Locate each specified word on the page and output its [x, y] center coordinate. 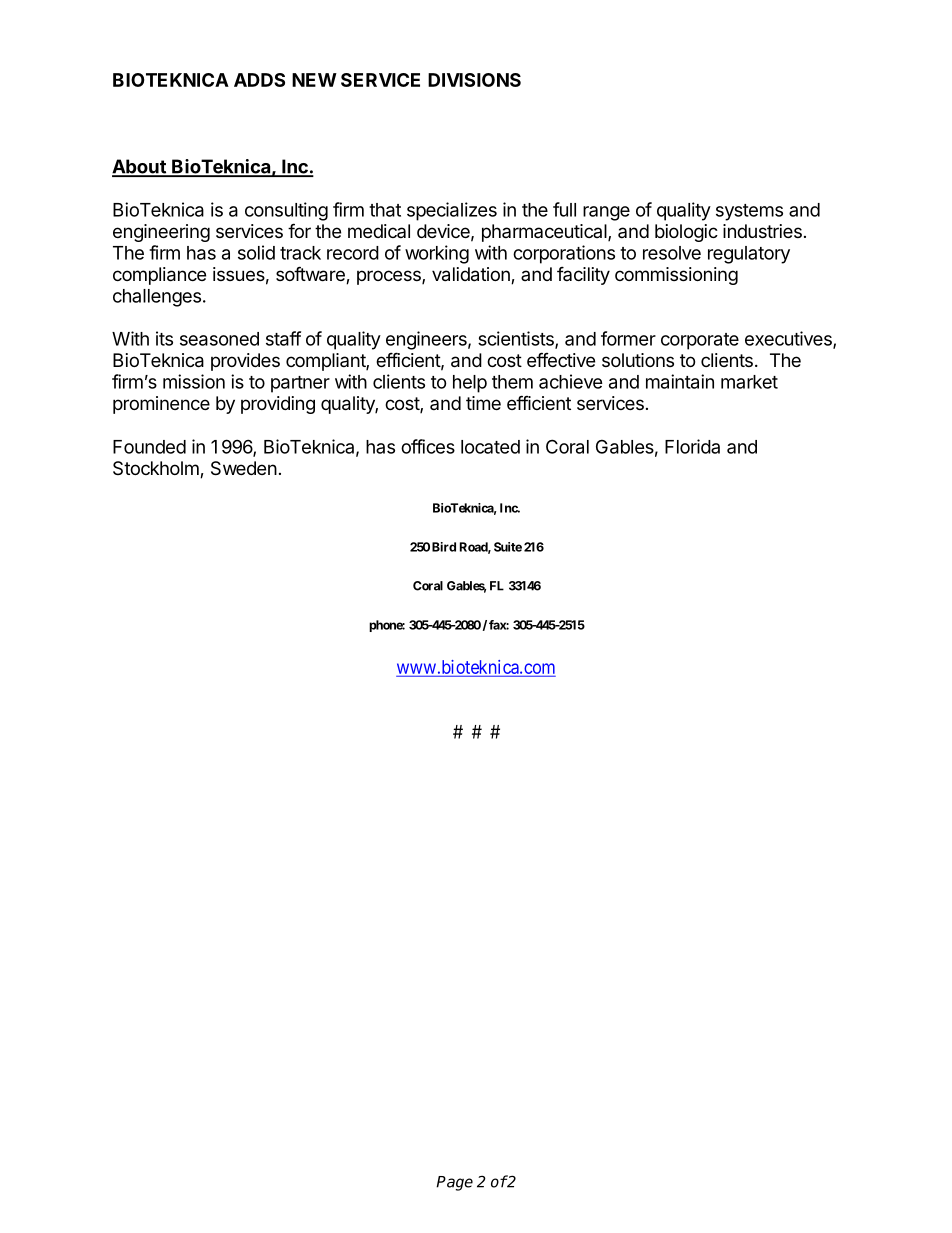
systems [749, 212]
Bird [444, 547]
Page [454, 1183]
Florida [692, 446]
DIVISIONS [474, 80]
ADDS [259, 80]
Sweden [244, 468]
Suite [508, 547]
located [490, 447]
